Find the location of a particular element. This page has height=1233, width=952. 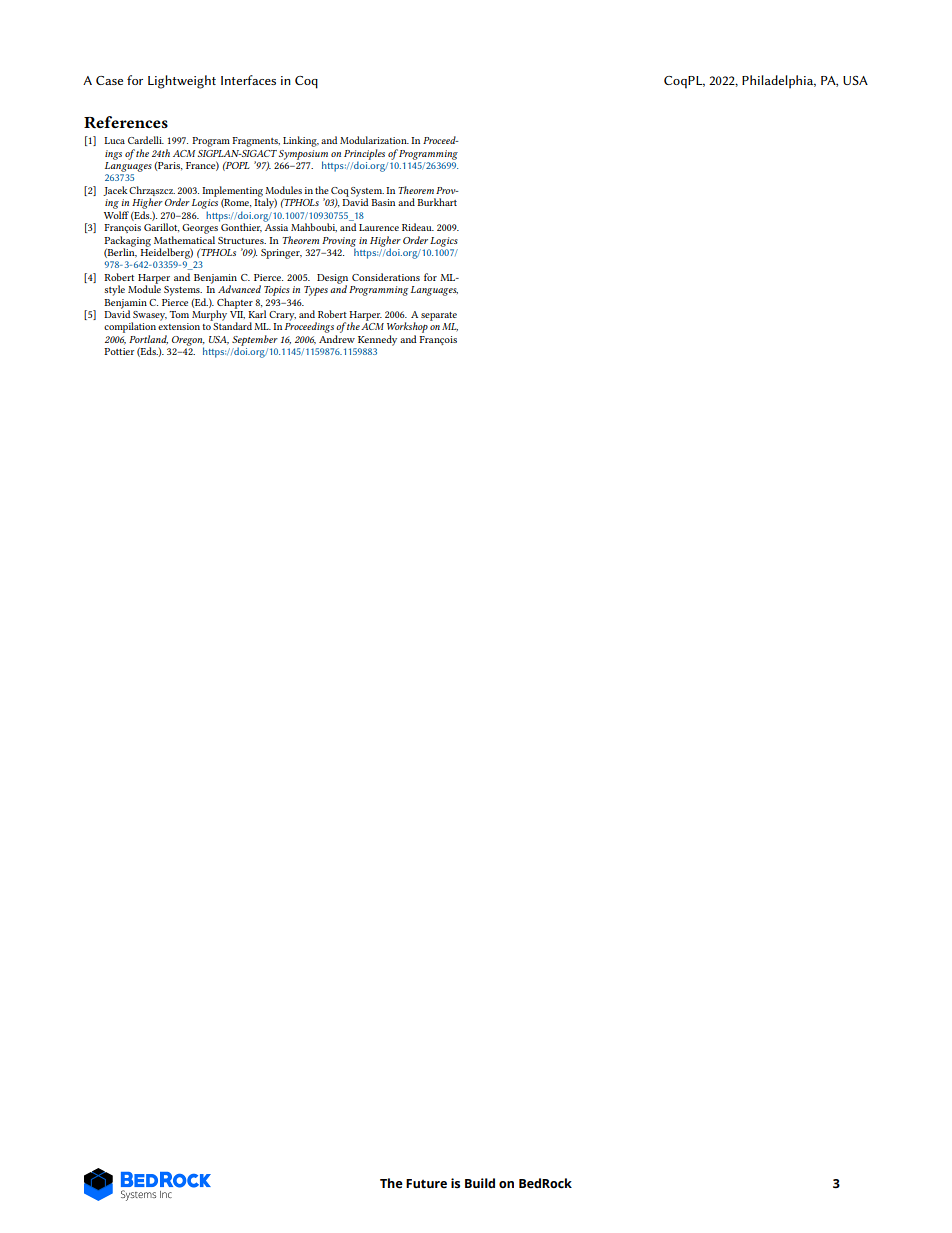

Philadelphia is located at coordinates (779, 82).
